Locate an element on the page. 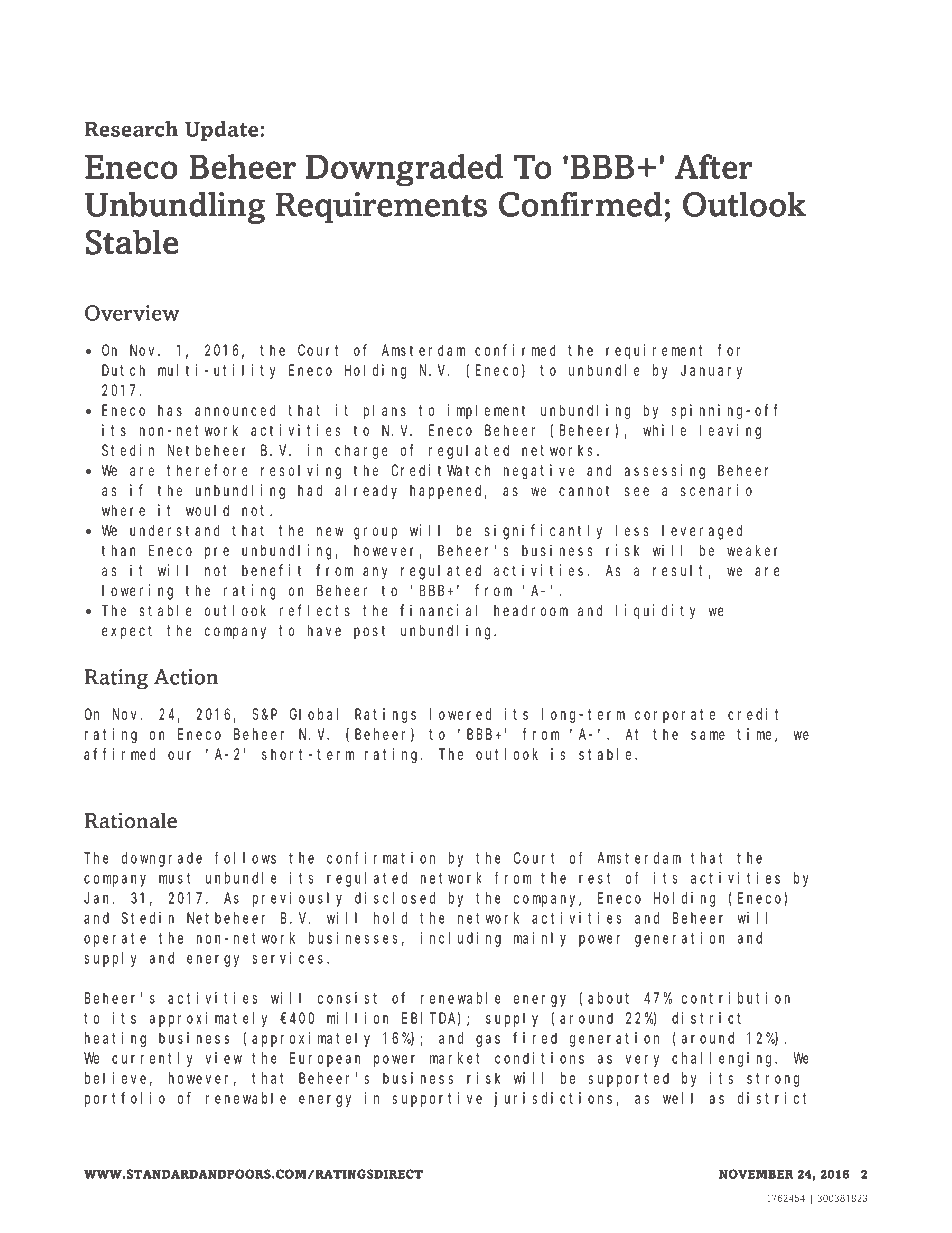  disclosed is located at coordinates (395, 898).
